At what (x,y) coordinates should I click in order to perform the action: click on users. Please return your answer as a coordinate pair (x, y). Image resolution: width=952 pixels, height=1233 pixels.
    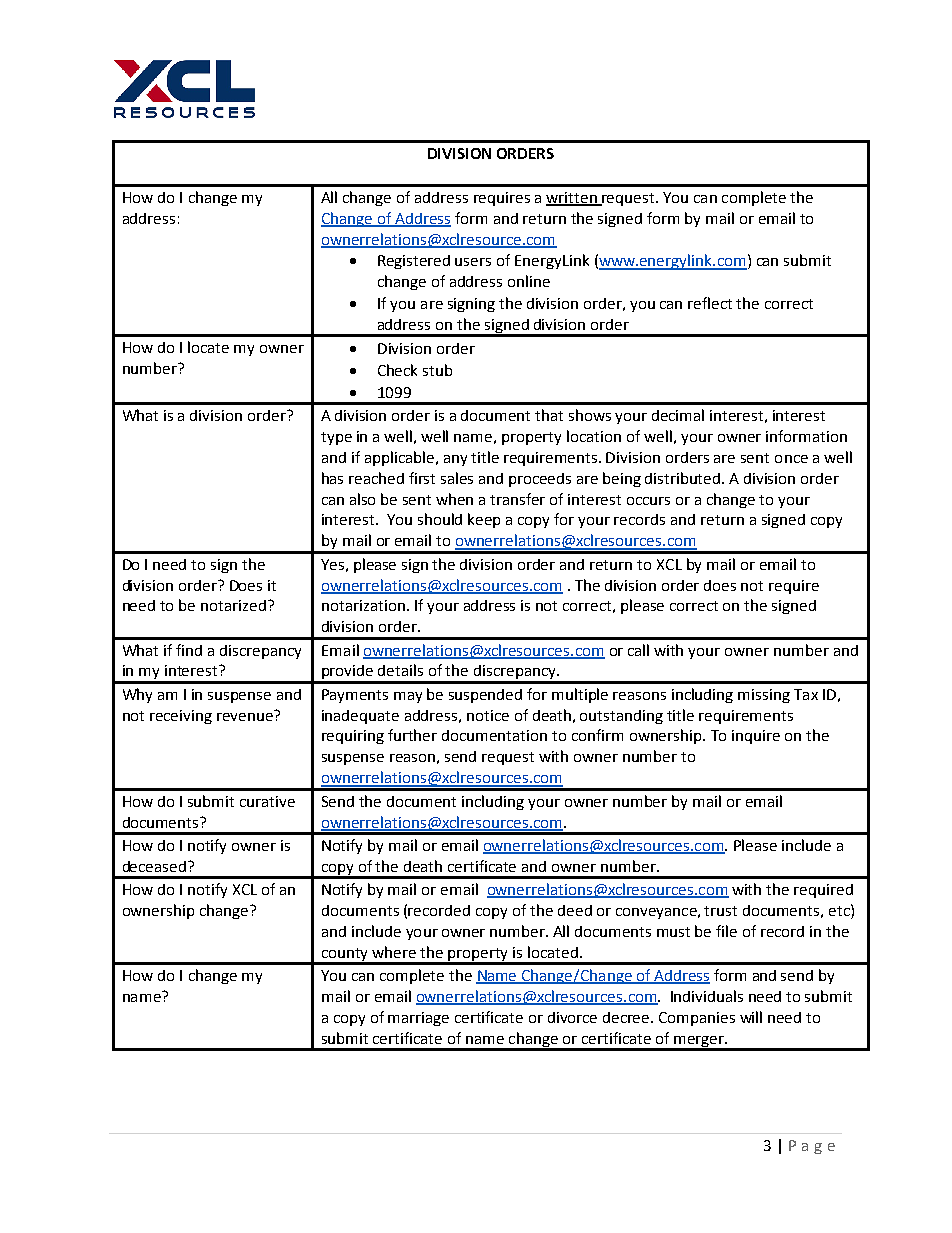
    Looking at the image, I should click on (473, 262).
